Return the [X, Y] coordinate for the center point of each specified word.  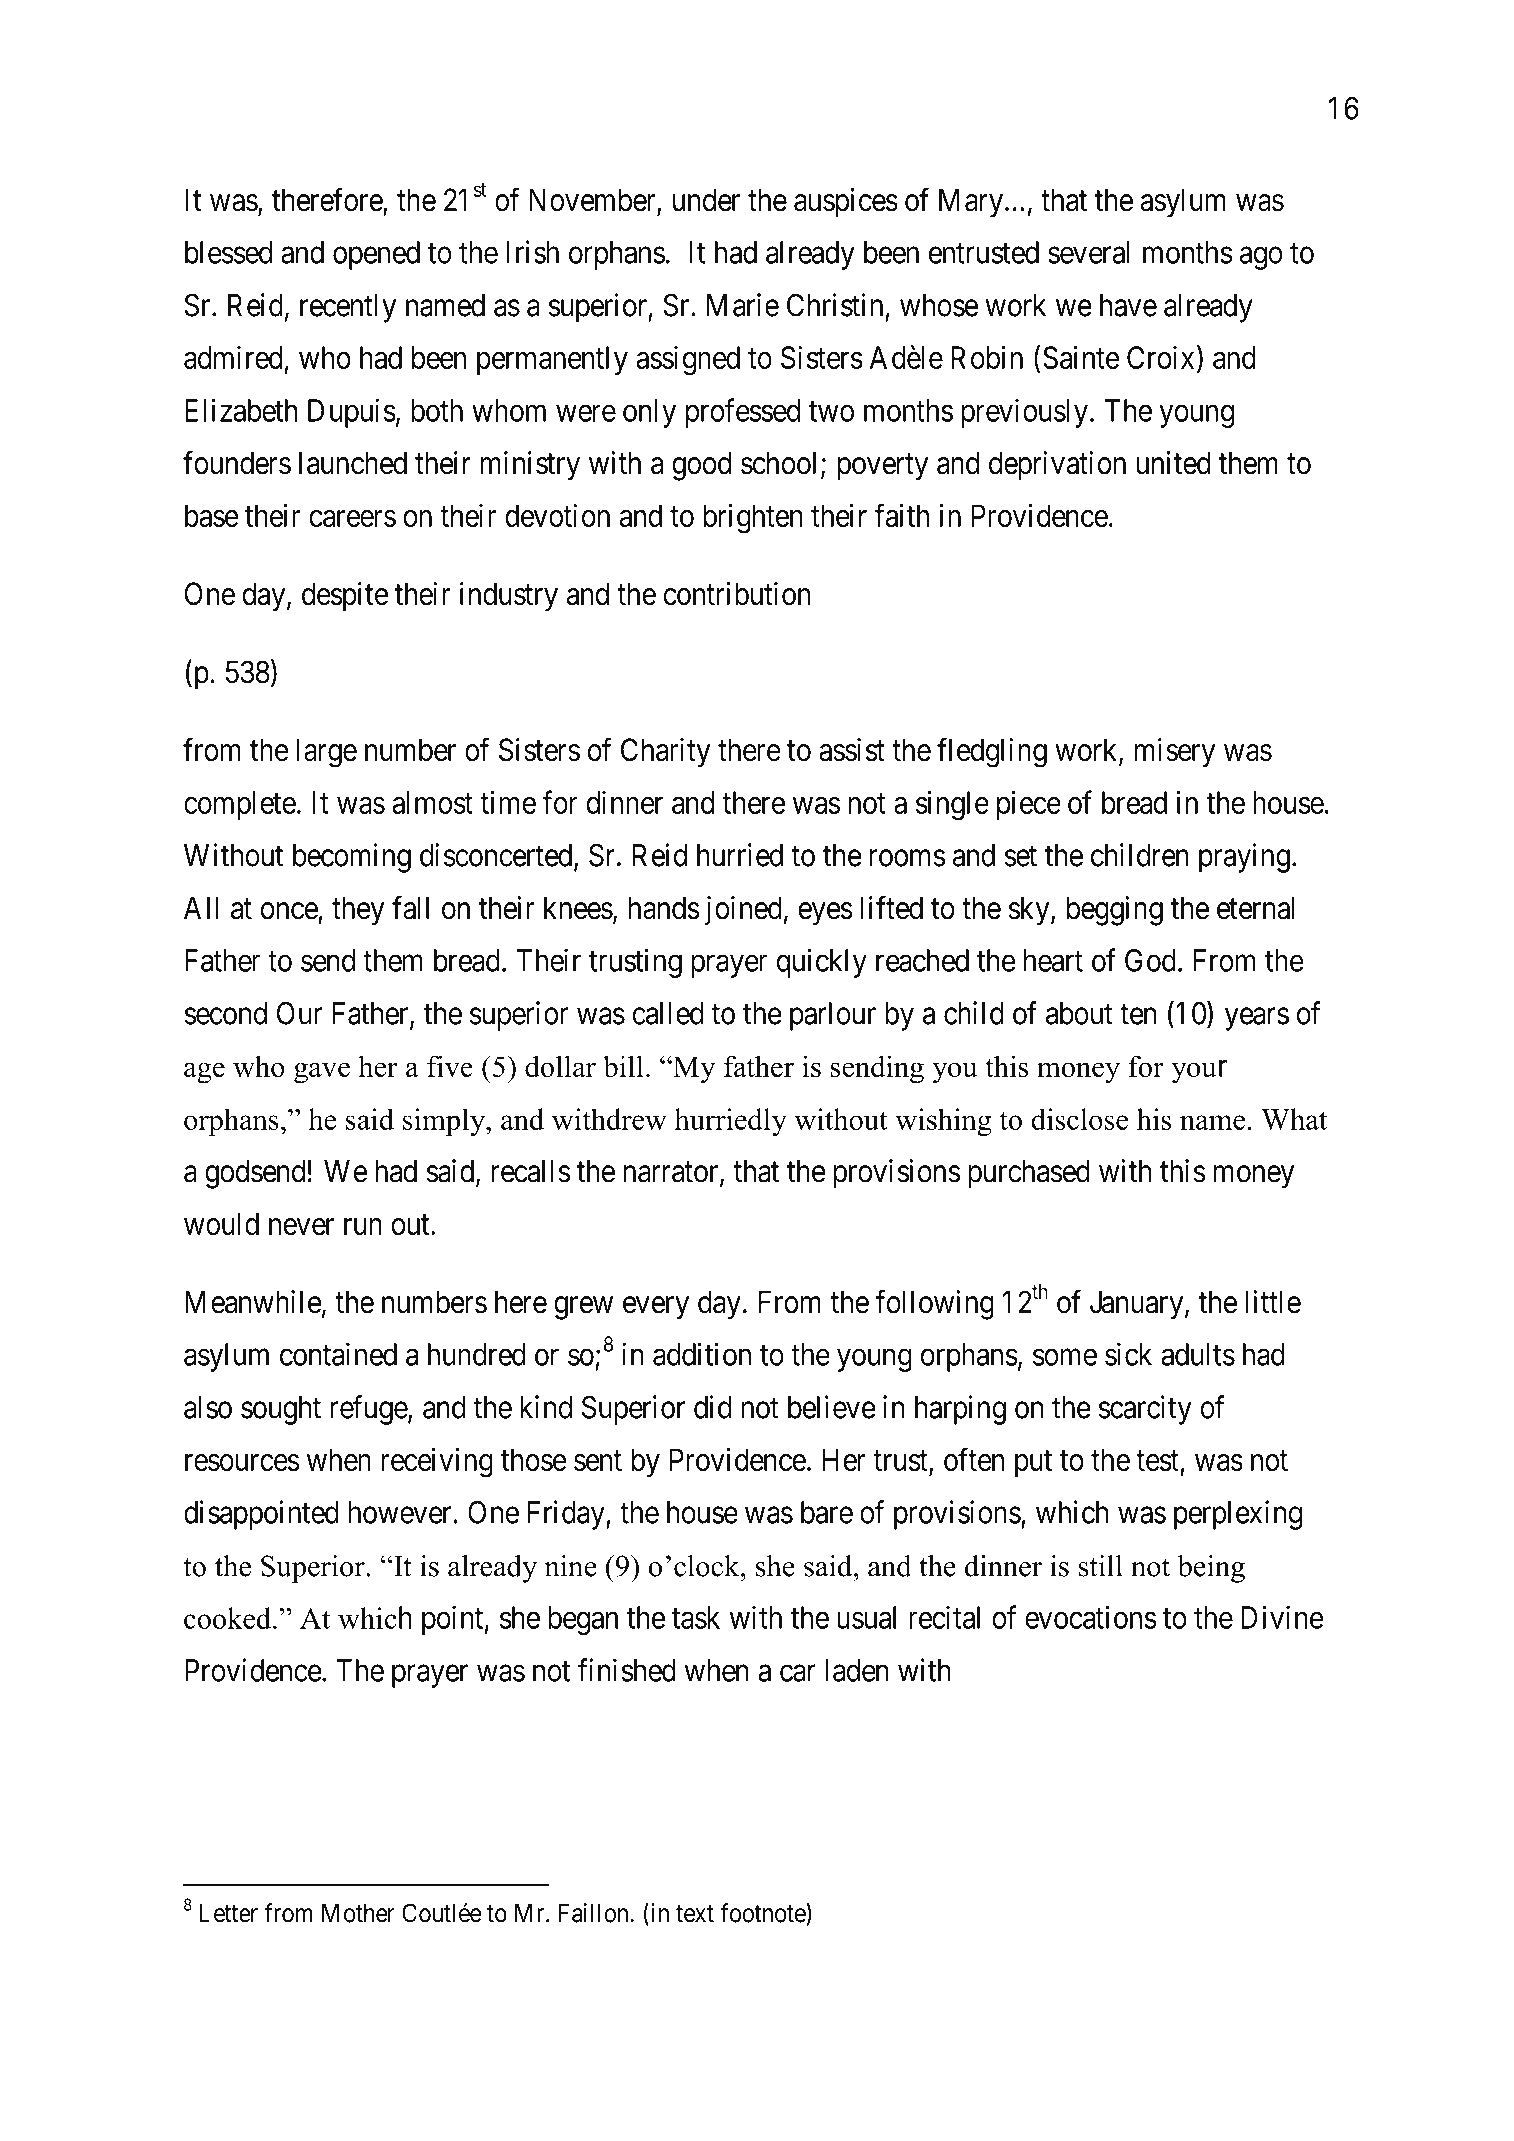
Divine [1282, 1617]
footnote [764, 1912]
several [1089, 252]
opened [376, 255]
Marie [743, 305]
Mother [358, 1913]
